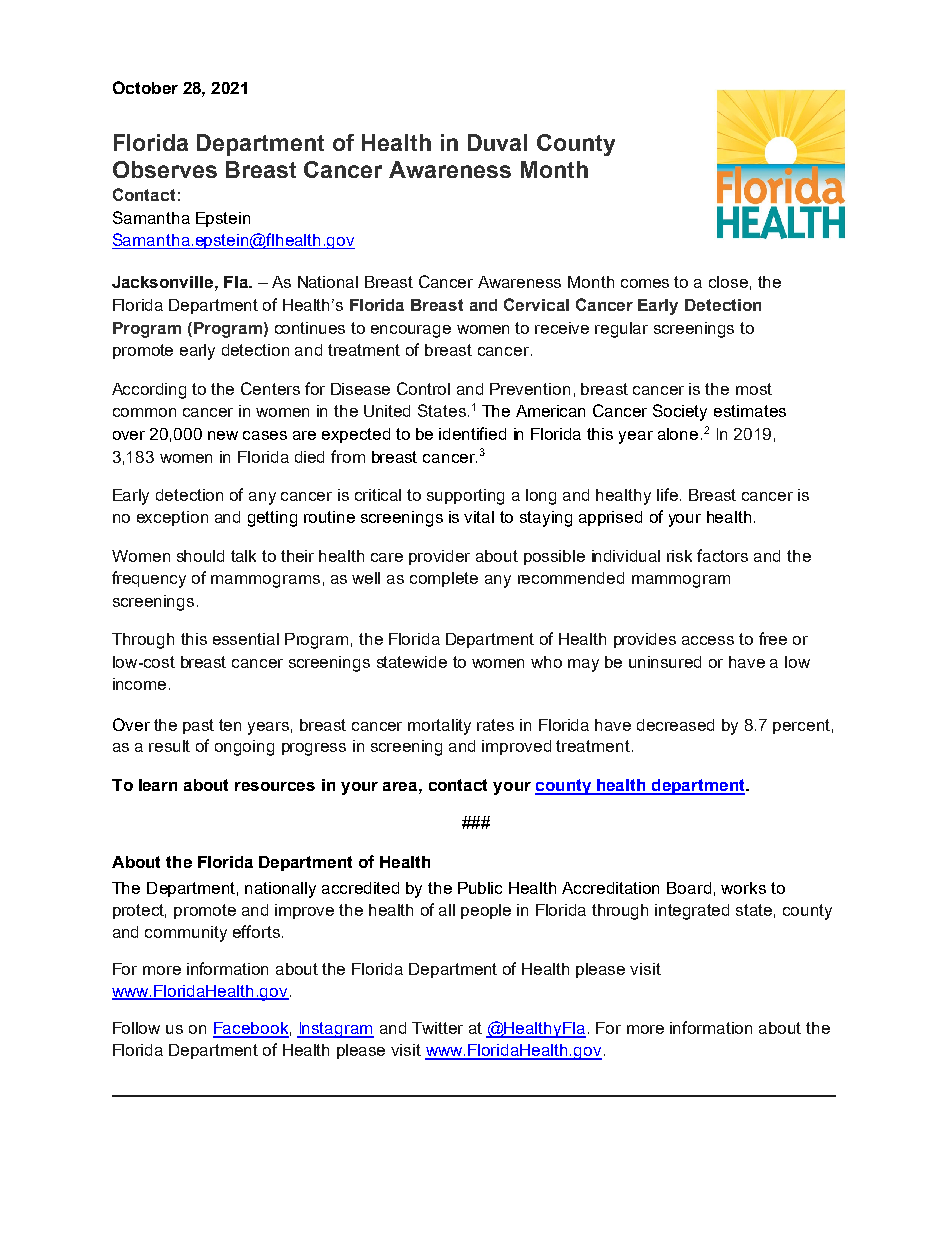  What do you see at coordinates (136, 1028) in the screenshot?
I see `Follow` at bounding box center [136, 1028].
